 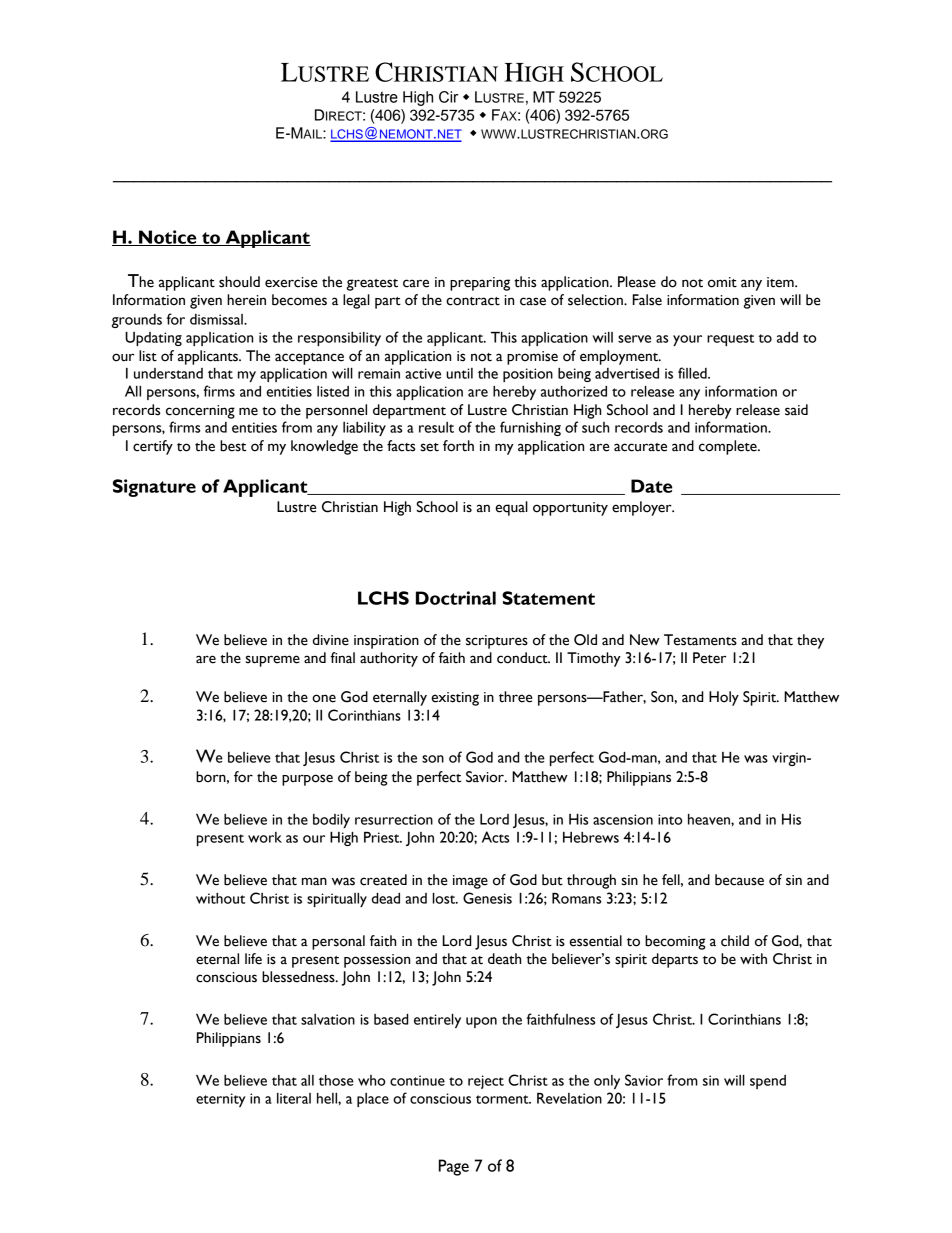 I want to click on eternity, so click(x=220, y=1100).
